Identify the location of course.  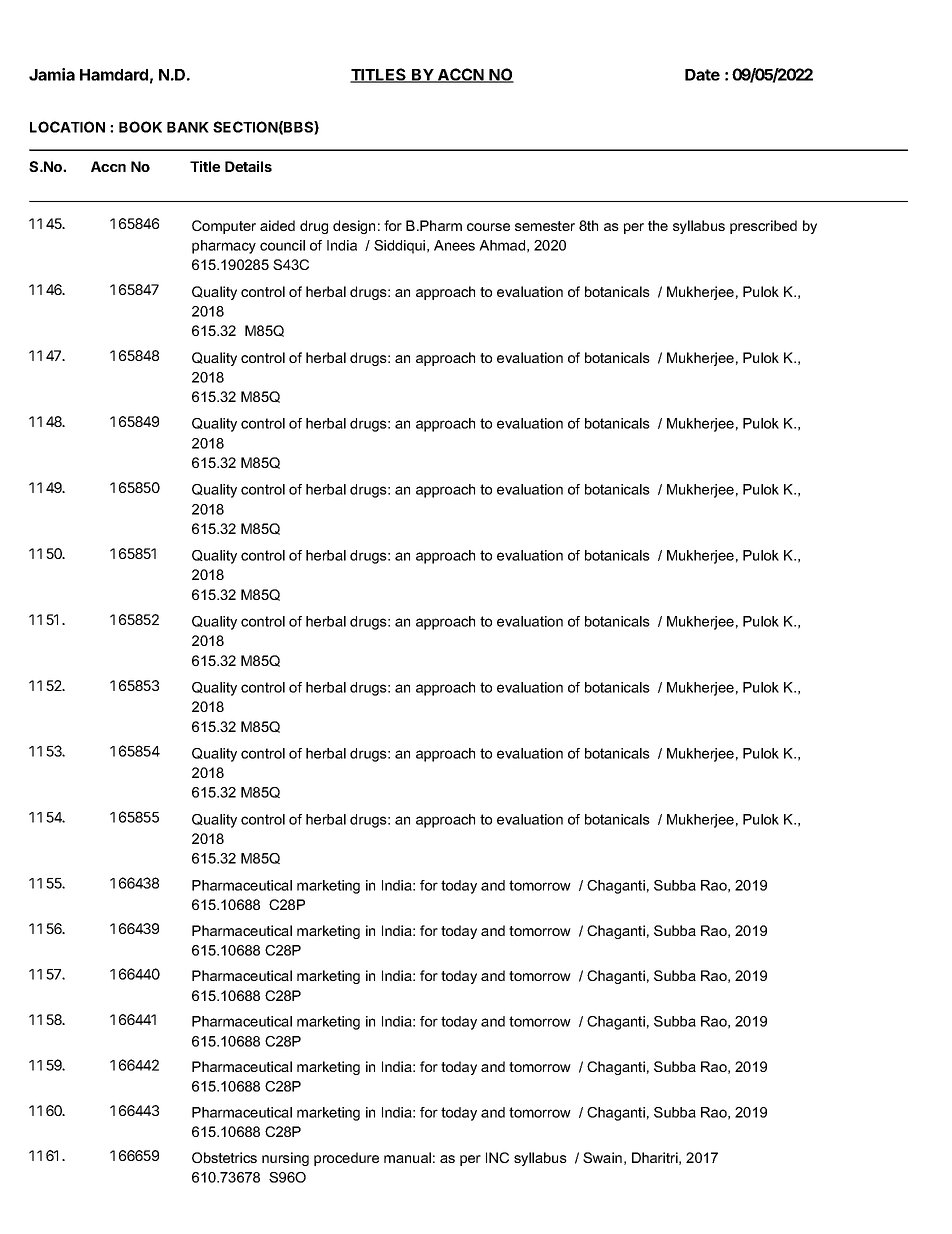
(488, 227).
